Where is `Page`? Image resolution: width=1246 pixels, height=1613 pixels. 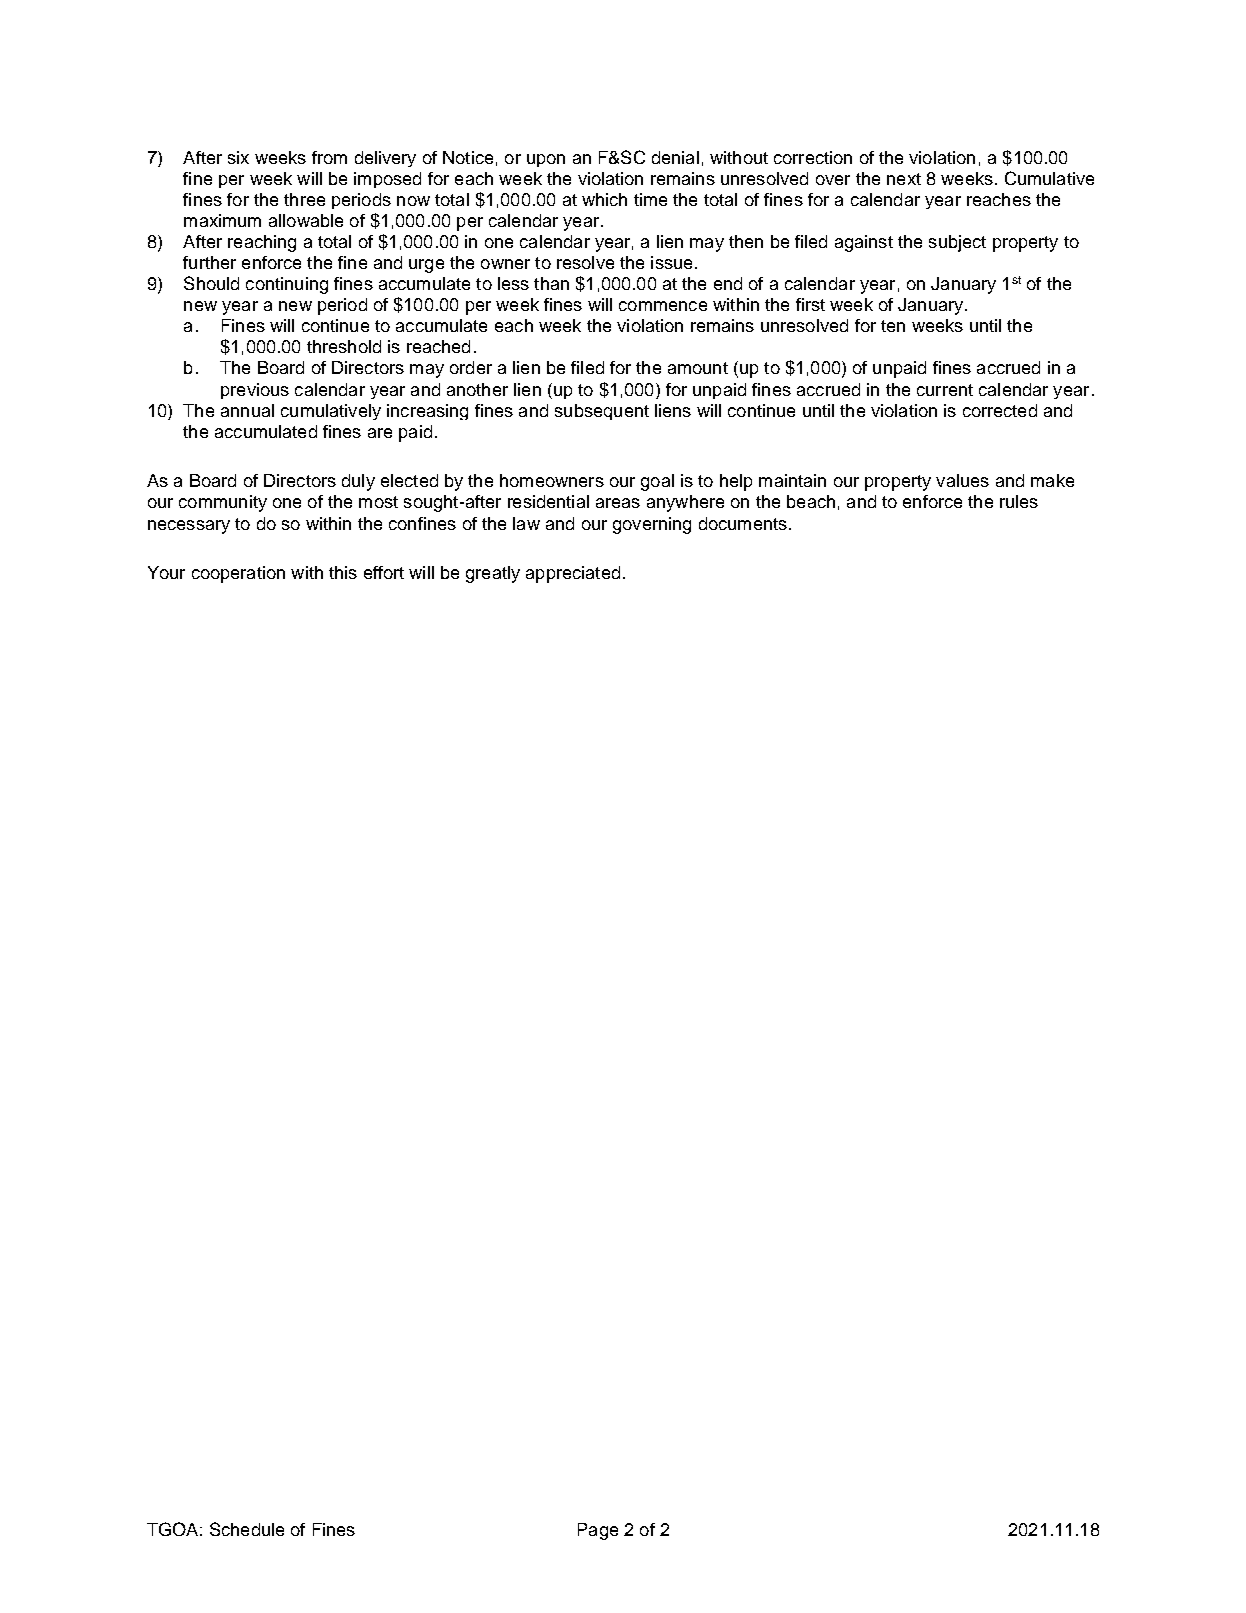 Page is located at coordinates (598, 1531).
